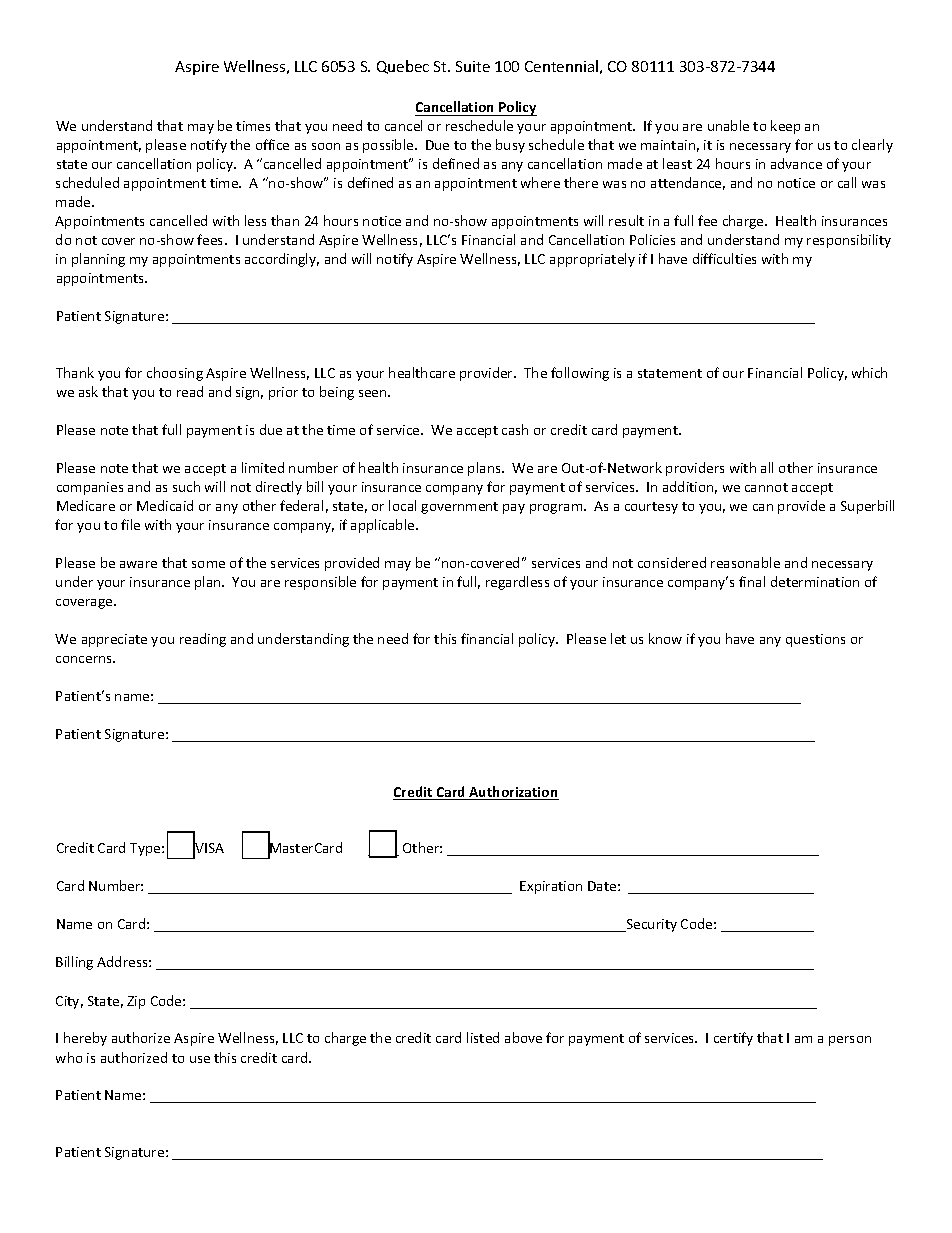 The image size is (952, 1233). Describe the element at coordinates (515, 429) in the screenshot. I see `cash` at that location.
